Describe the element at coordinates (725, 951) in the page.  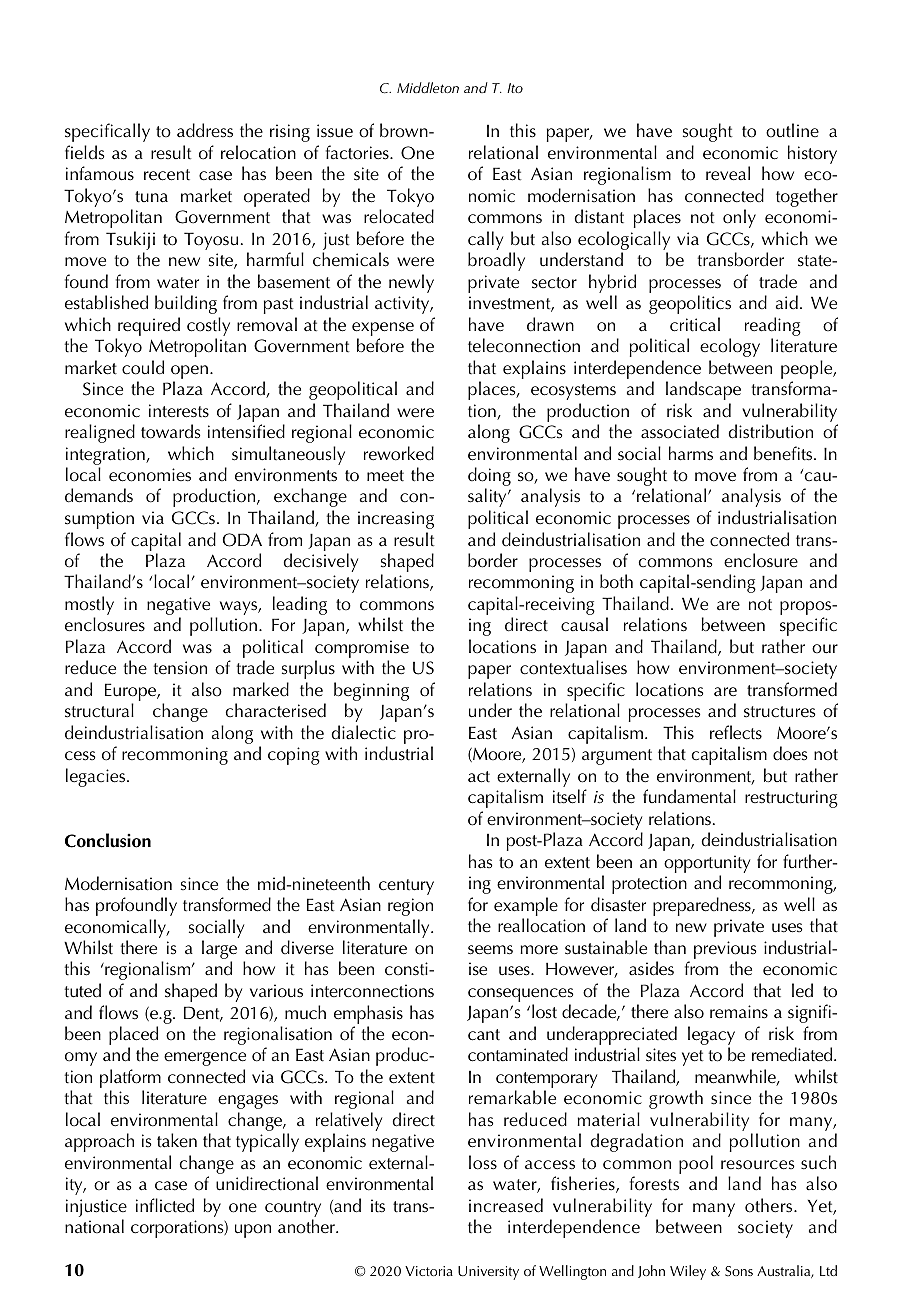
I see `previous` at that location.
